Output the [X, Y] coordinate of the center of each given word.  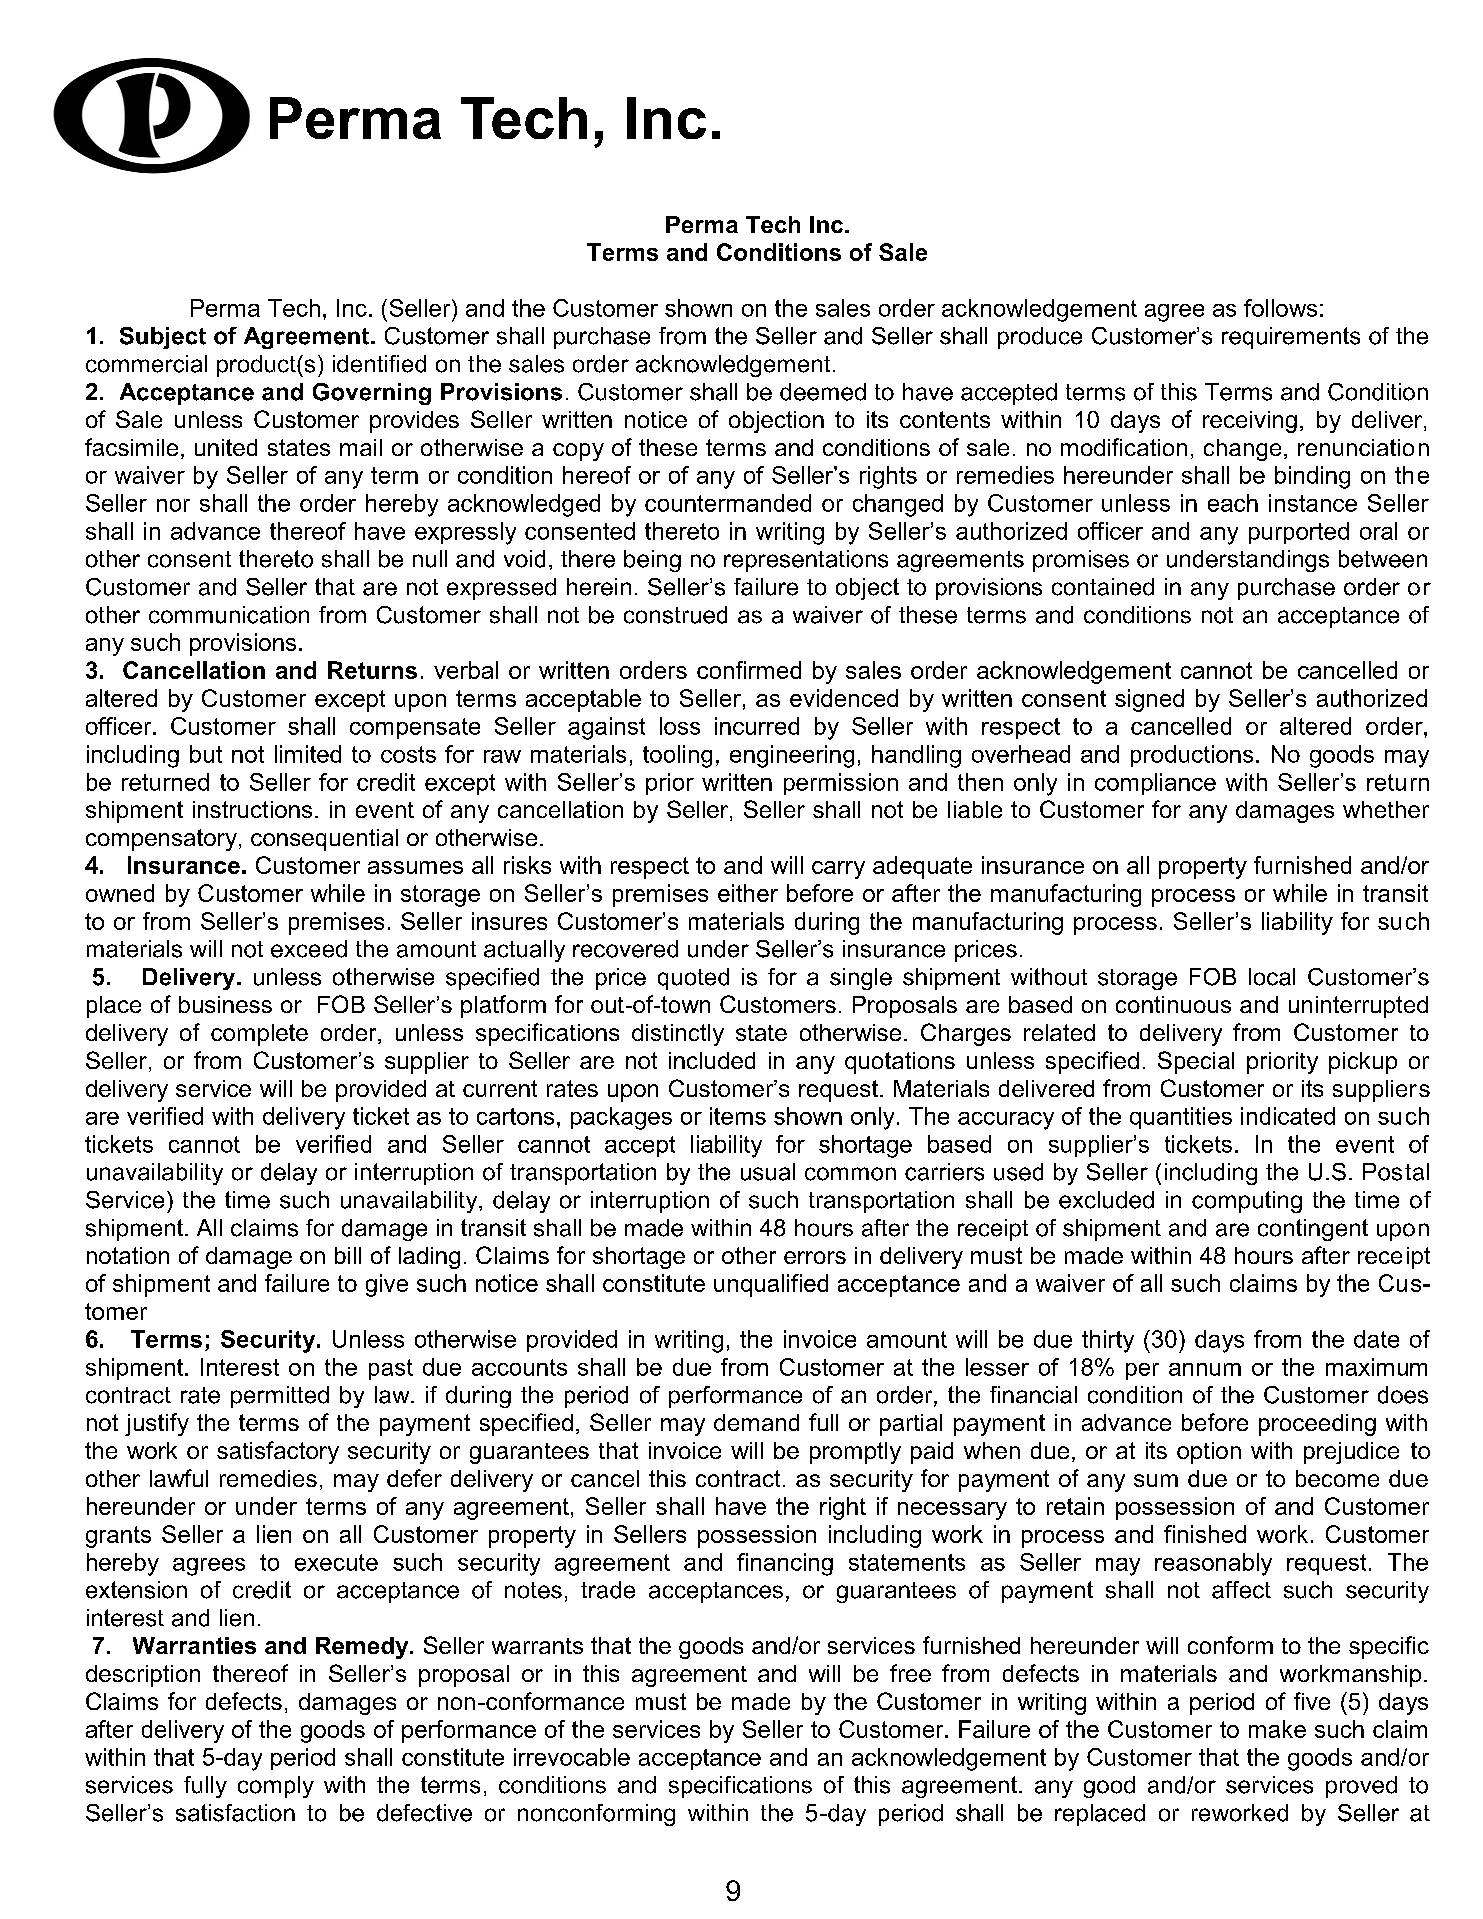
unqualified [771, 1285]
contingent [1313, 1230]
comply [276, 1787]
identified [379, 364]
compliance [1155, 784]
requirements [1291, 338]
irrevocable [572, 1757]
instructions [252, 809]
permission [841, 784]
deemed [823, 392]
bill [348, 1255]
